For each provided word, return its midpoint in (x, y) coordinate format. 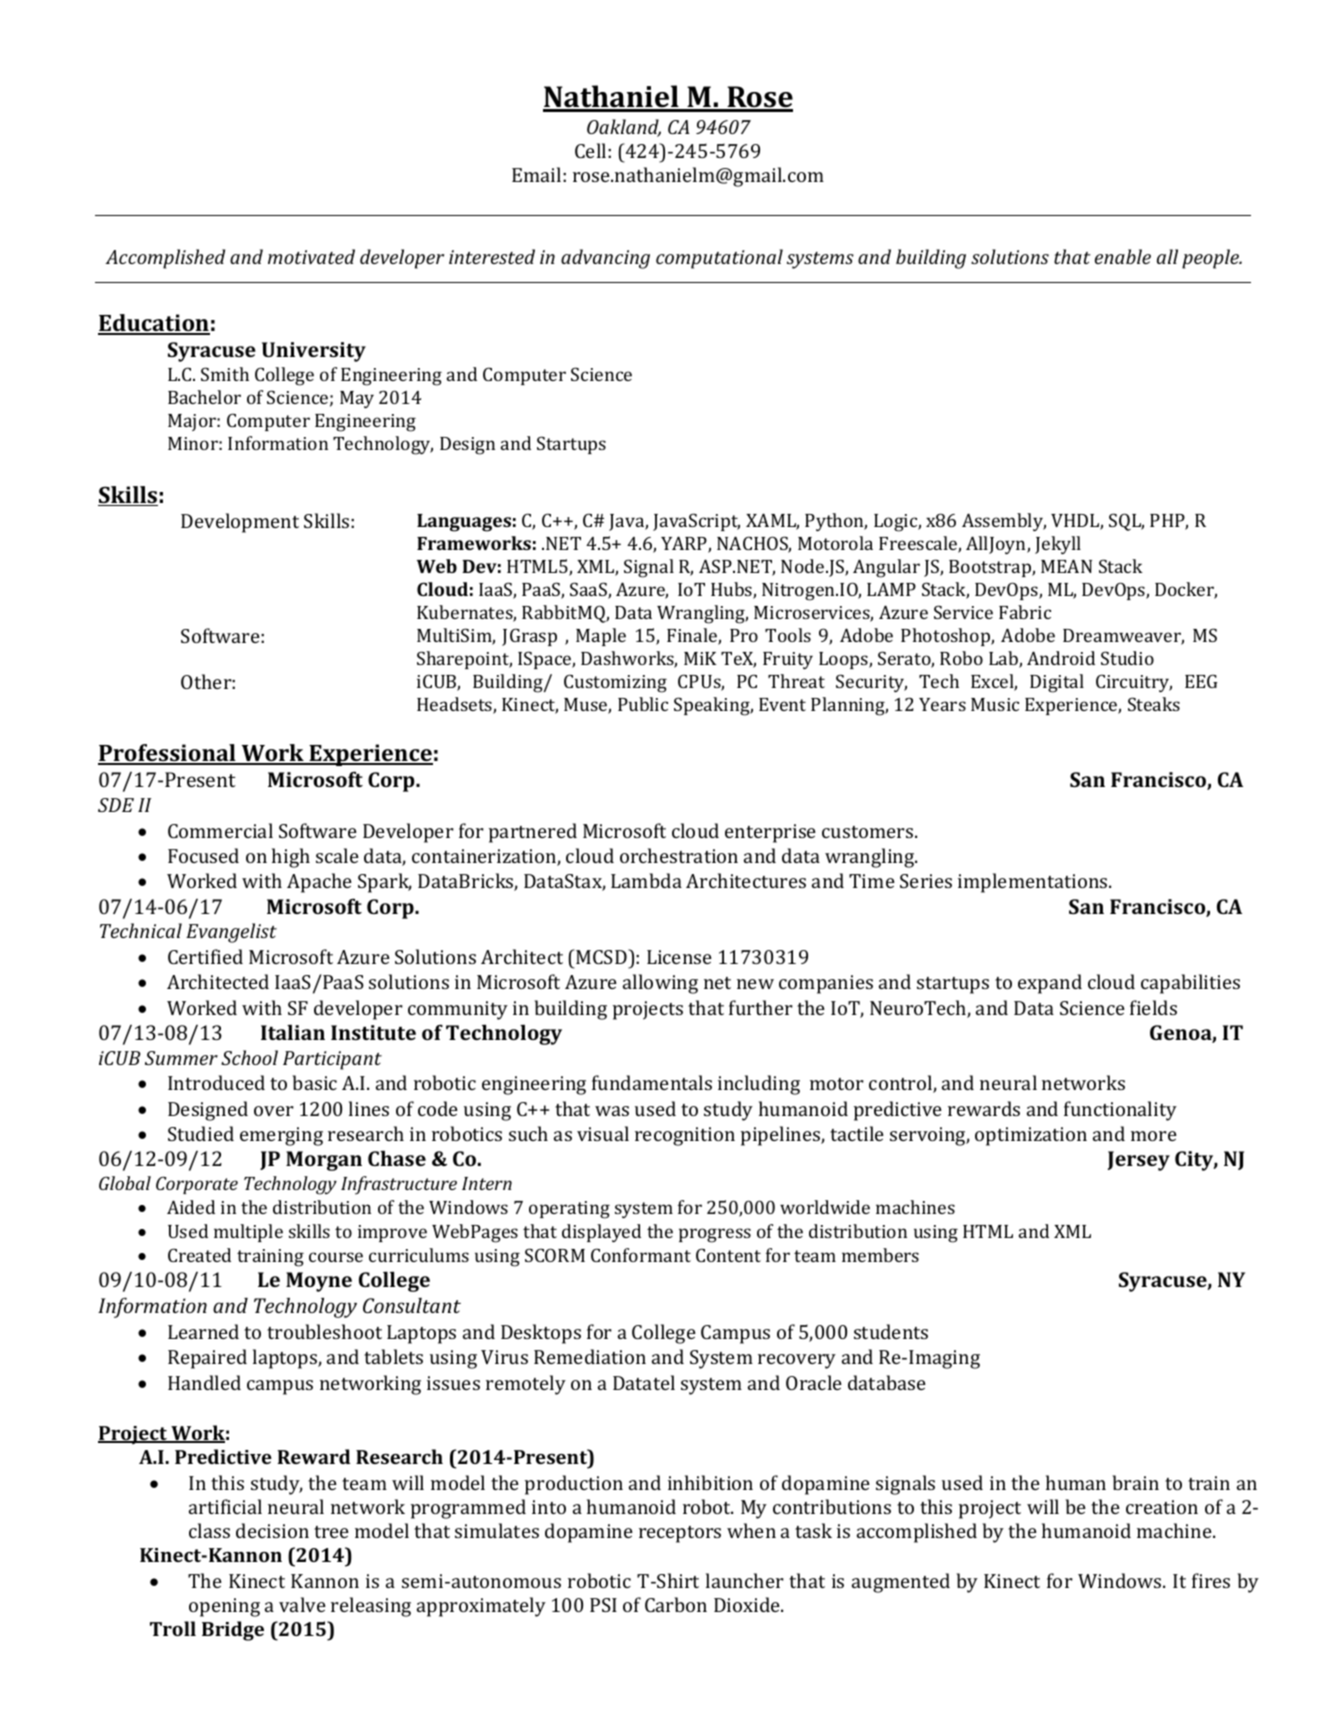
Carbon (676, 1604)
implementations (1034, 883)
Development (240, 523)
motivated (311, 256)
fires (1211, 1580)
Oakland (624, 128)
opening (224, 1607)
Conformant (641, 1255)
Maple (601, 637)
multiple (248, 1233)
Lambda (646, 880)
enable (1123, 256)
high (291, 858)
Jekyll (1058, 545)
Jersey (1139, 1161)
